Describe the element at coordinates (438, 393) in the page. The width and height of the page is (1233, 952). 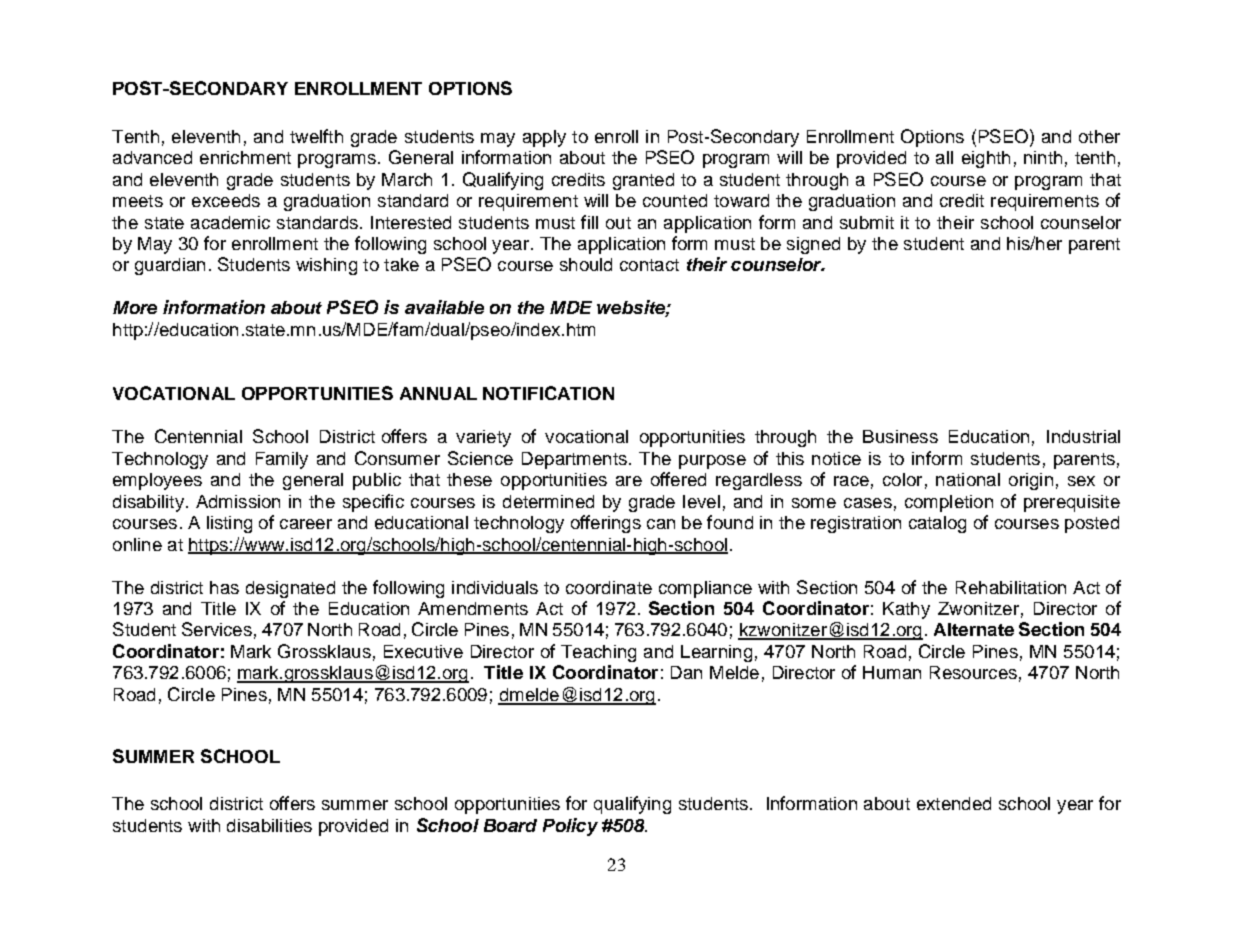
I see `ANNUAL` at that location.
